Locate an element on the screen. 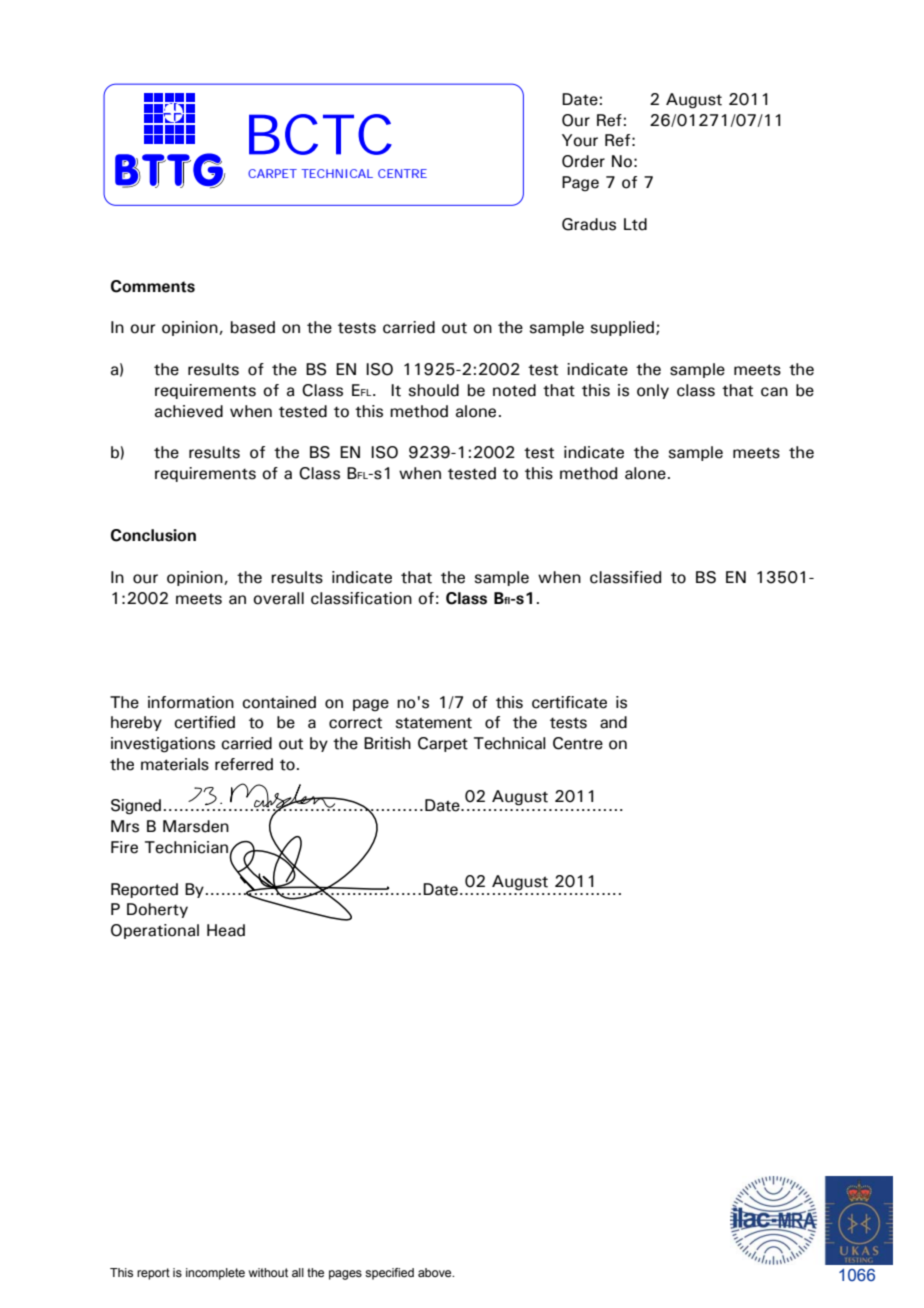 The width and height of the screenshot is (924, 1308). Order is located at coordinates (583, 161).
